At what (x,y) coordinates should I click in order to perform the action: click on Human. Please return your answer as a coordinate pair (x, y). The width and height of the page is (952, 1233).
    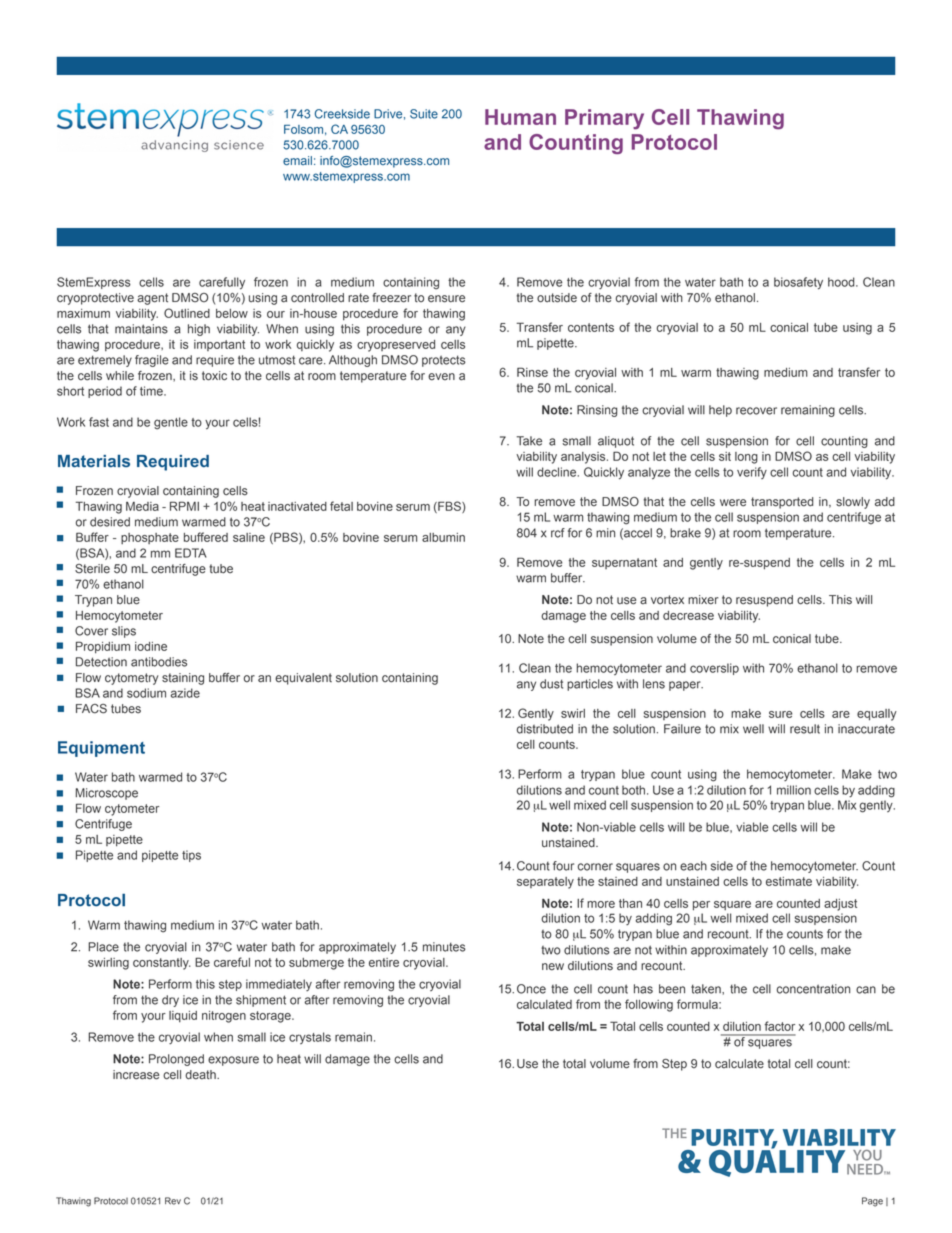
    Looking at the image, I should click on (520, 117).
